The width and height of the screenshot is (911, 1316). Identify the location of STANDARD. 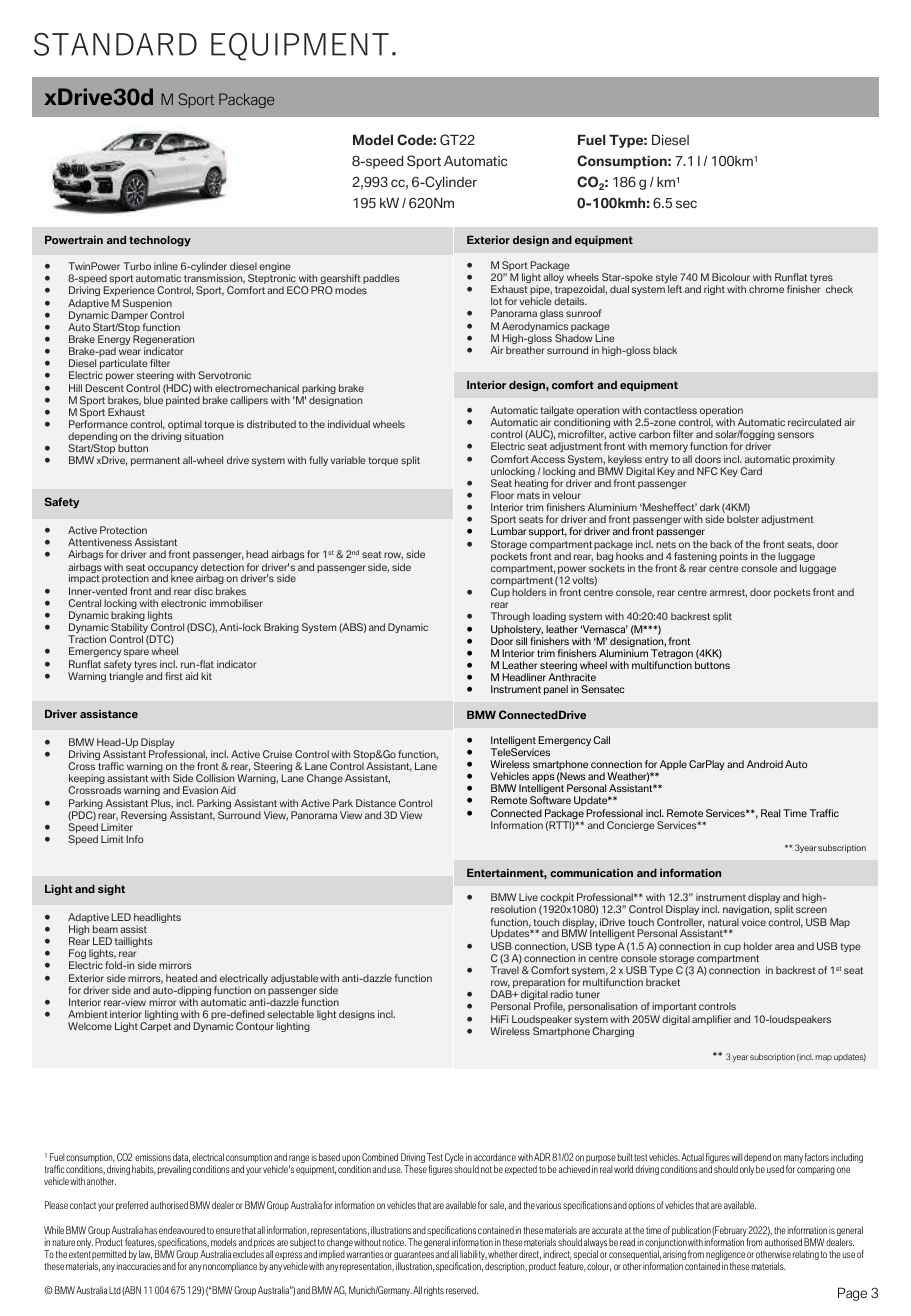
(115, 44).
